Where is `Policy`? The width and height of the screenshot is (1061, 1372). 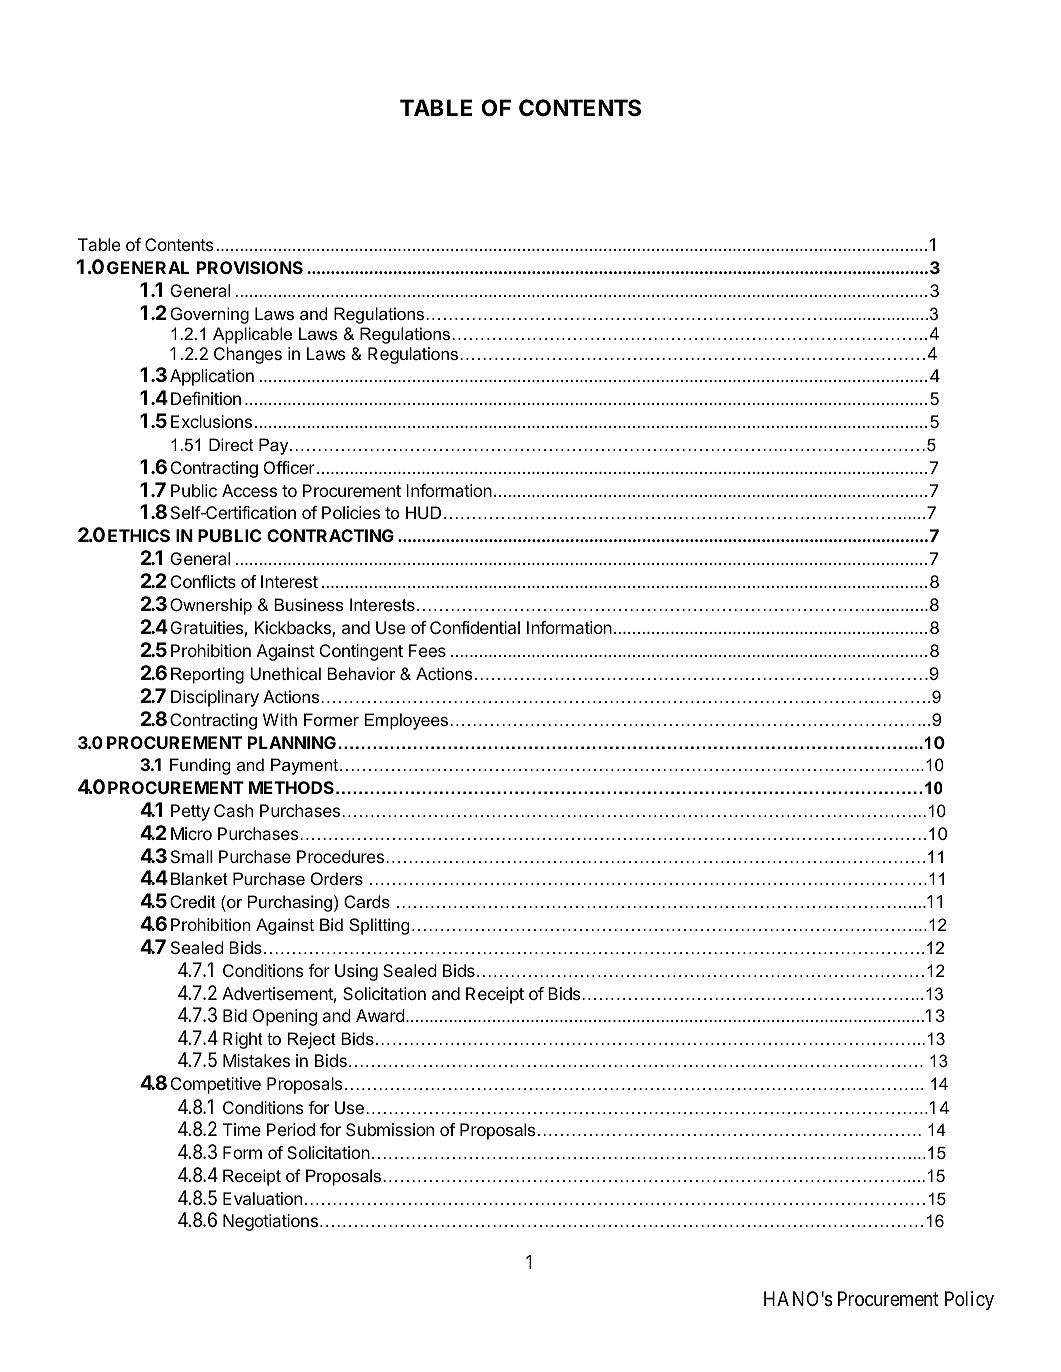 Policy is located at coordinates (969, 1300).
